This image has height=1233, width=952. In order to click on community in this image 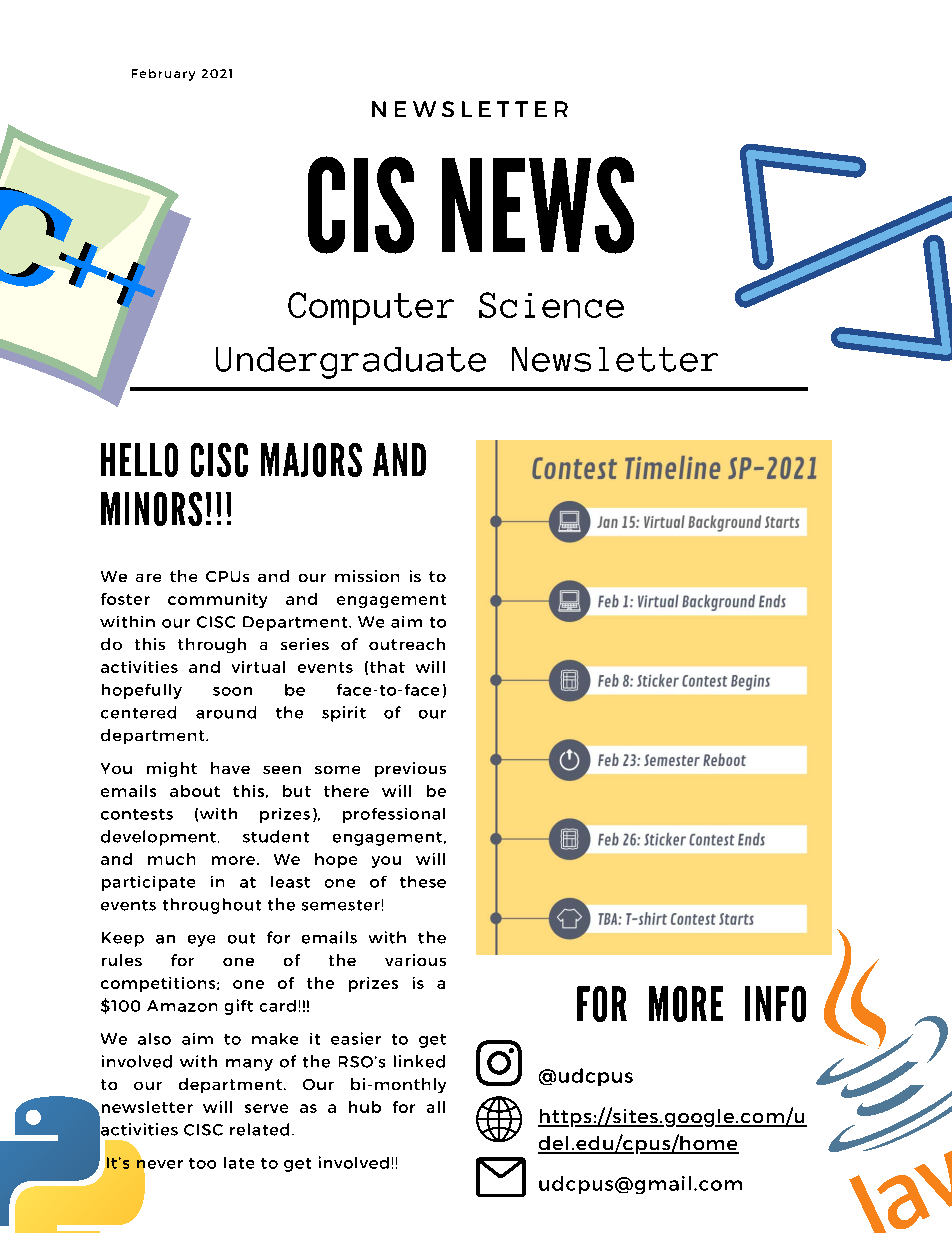, I will do `click(217, 600)`.
